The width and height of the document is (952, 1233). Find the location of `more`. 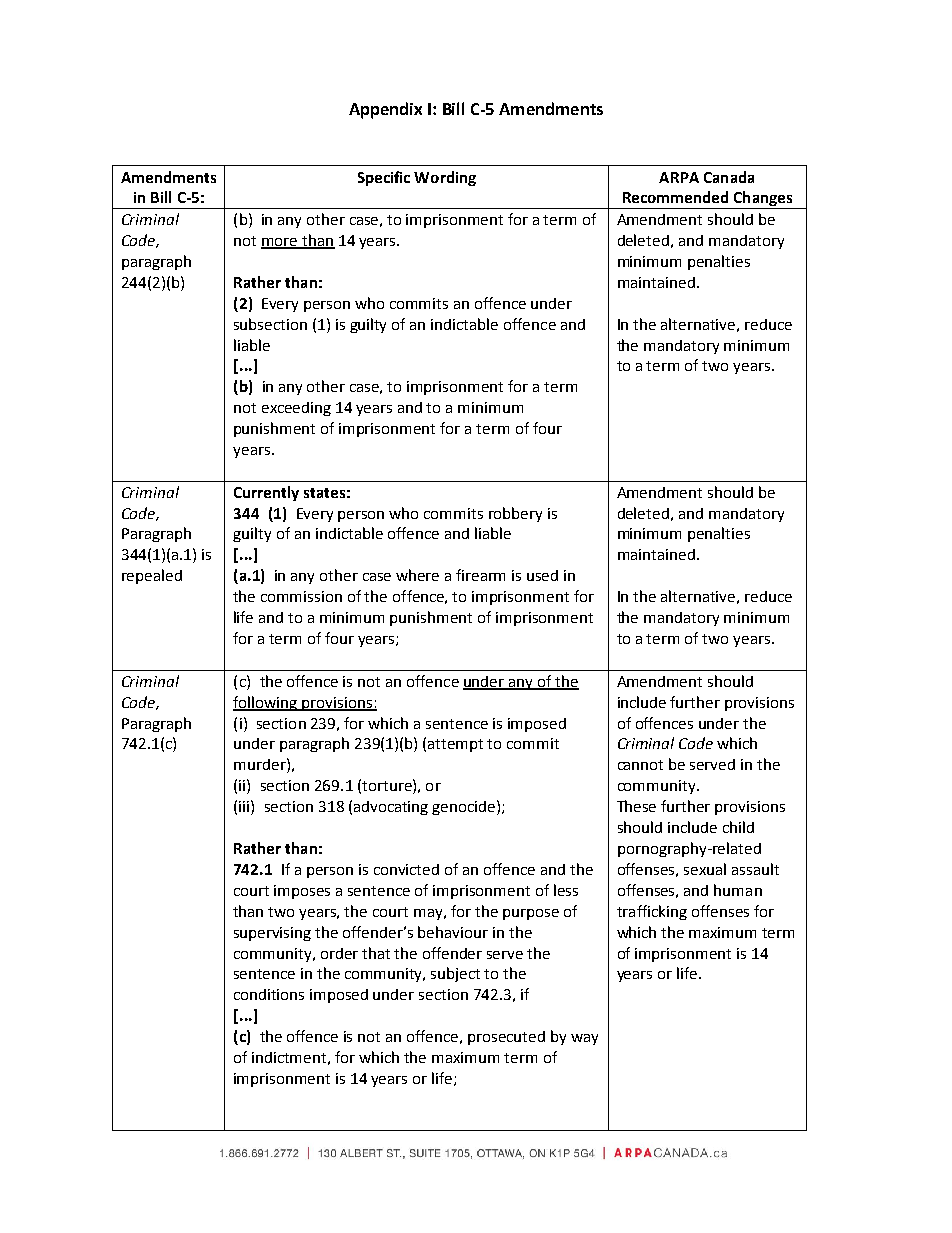

more is located at coordinates (280, 243).
